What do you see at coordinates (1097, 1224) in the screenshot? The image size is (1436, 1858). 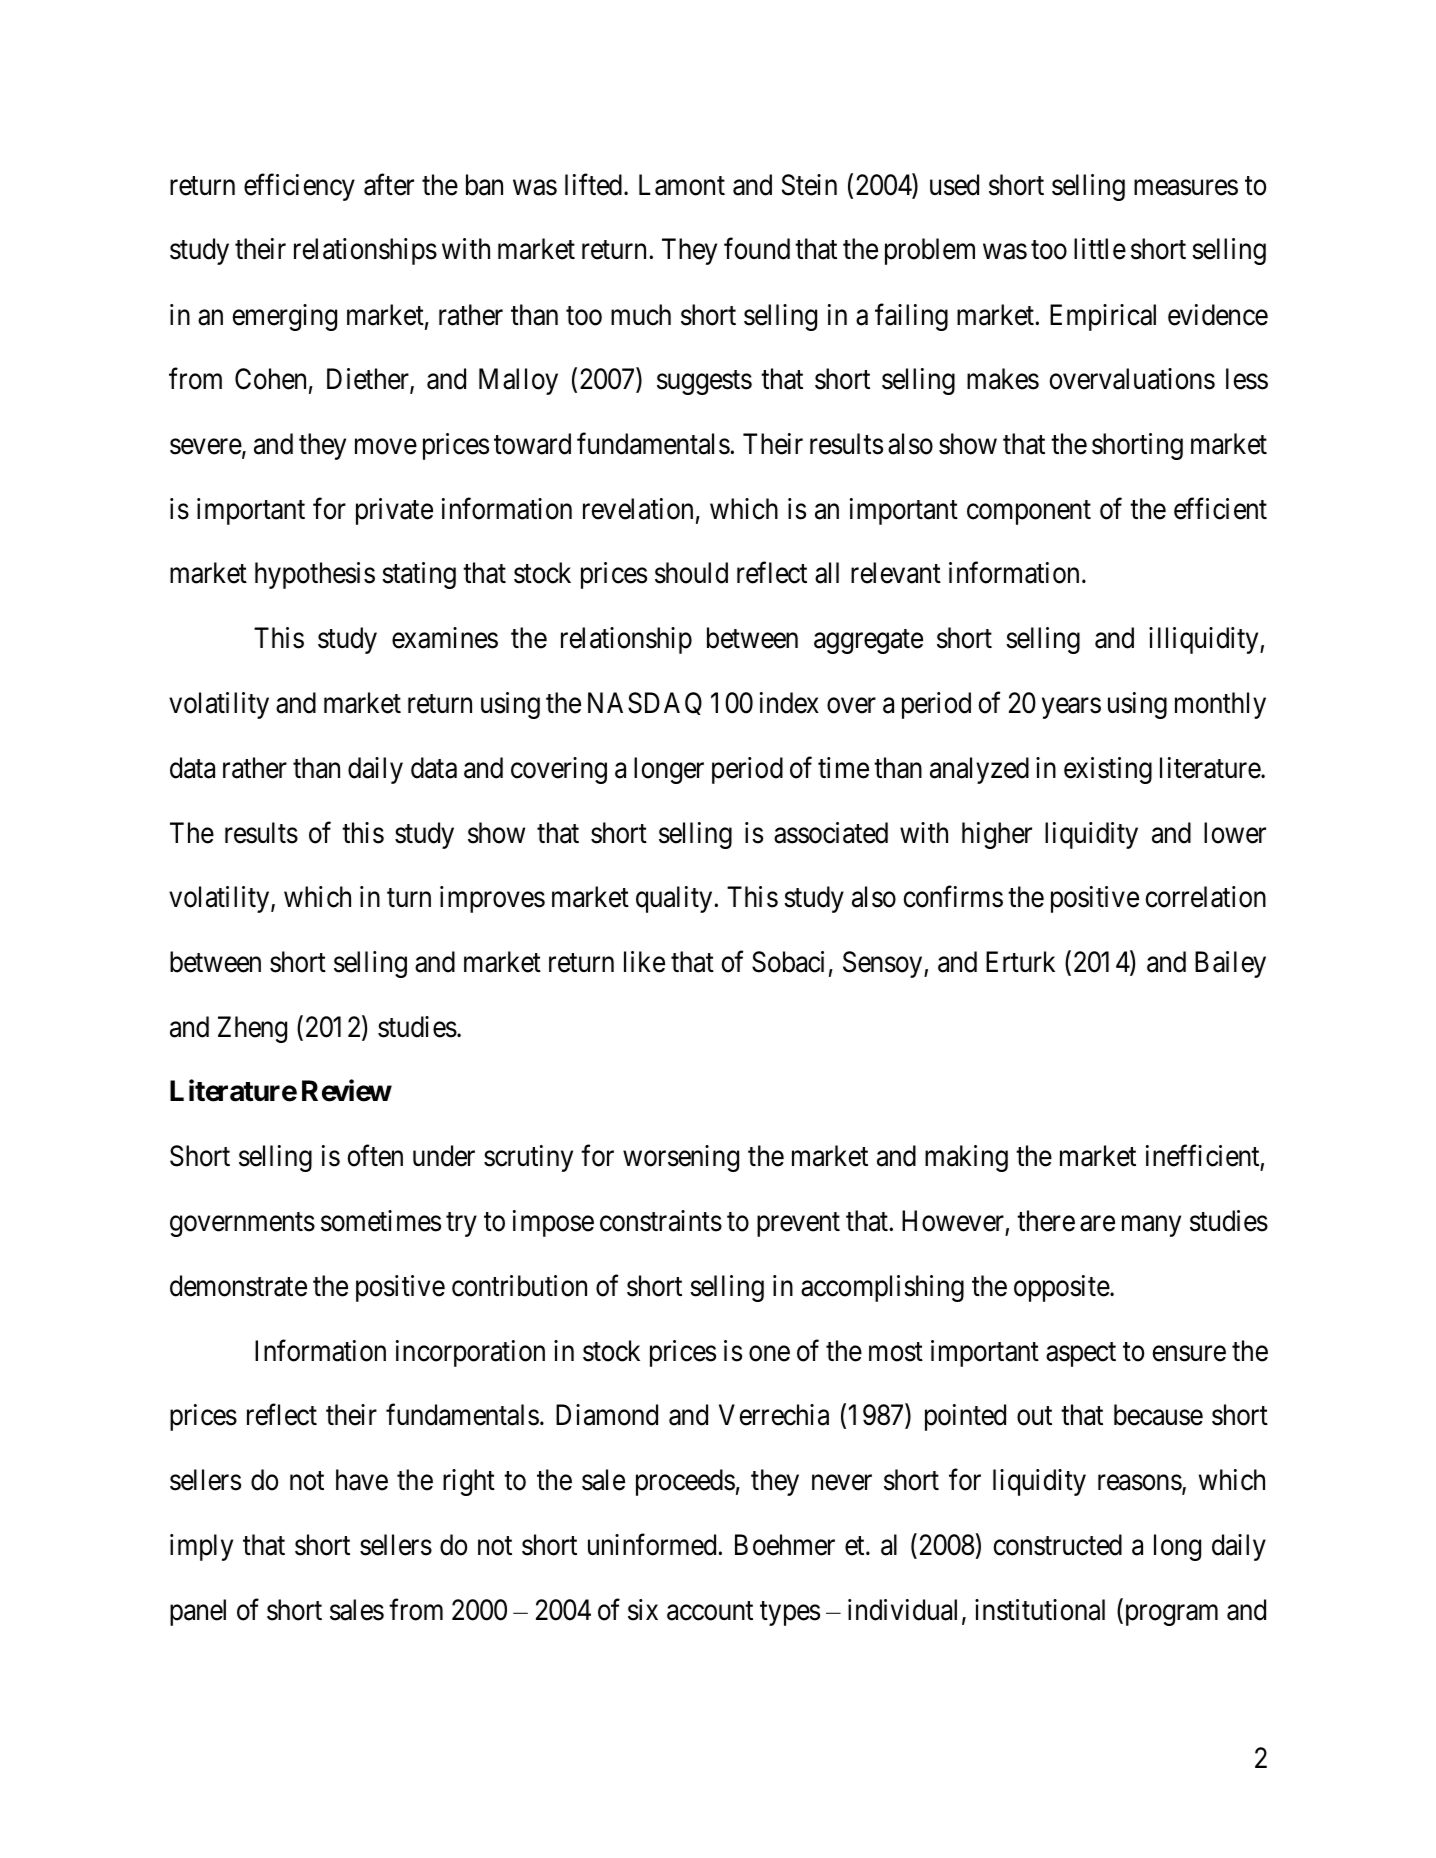 I see `are` at bounding box center [1097, 1224].
